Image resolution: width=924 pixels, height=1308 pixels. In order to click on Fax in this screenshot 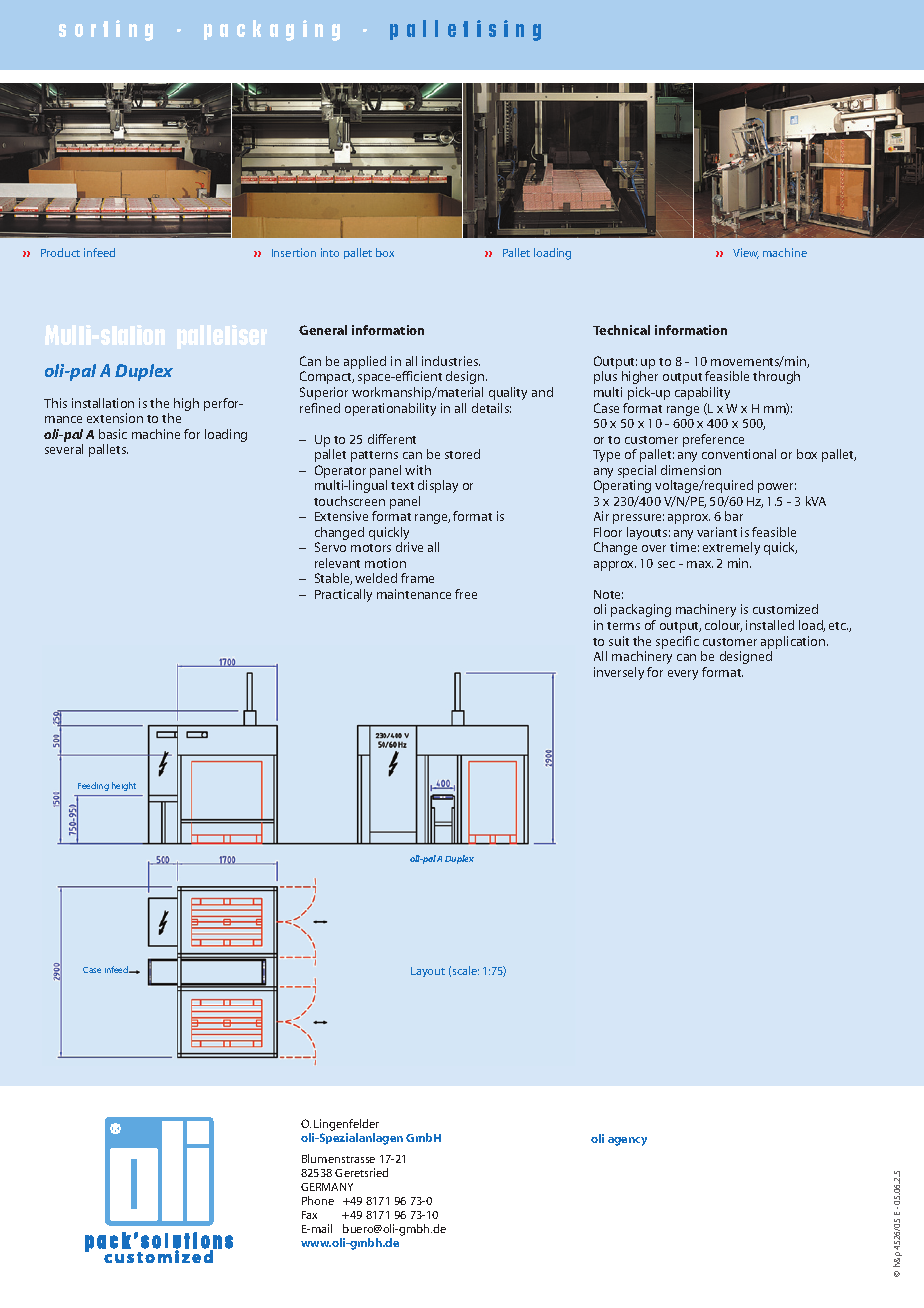, I will do `click(309, 1215)`.
